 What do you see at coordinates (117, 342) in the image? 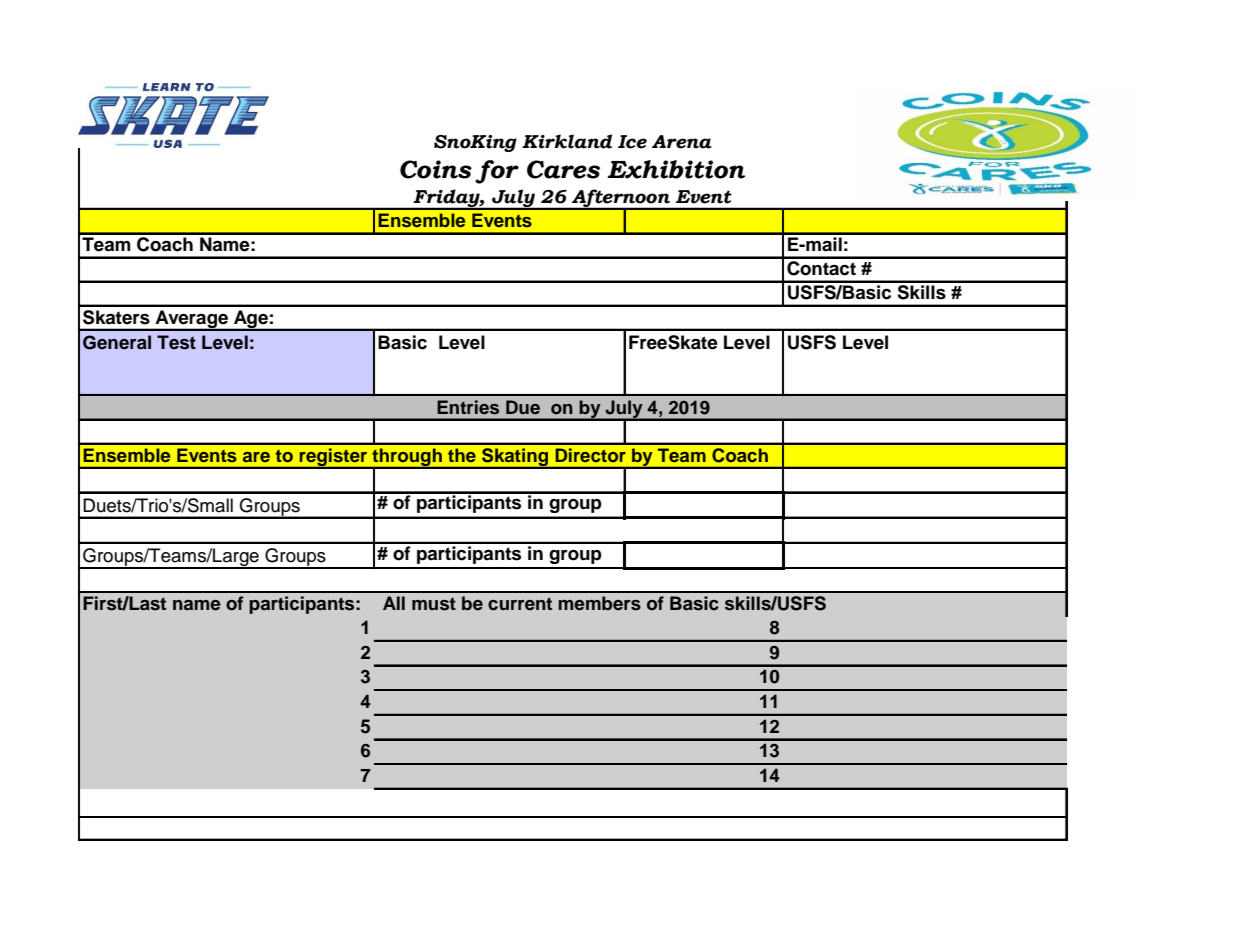
I see `General` at bounding box center [117, 342].
